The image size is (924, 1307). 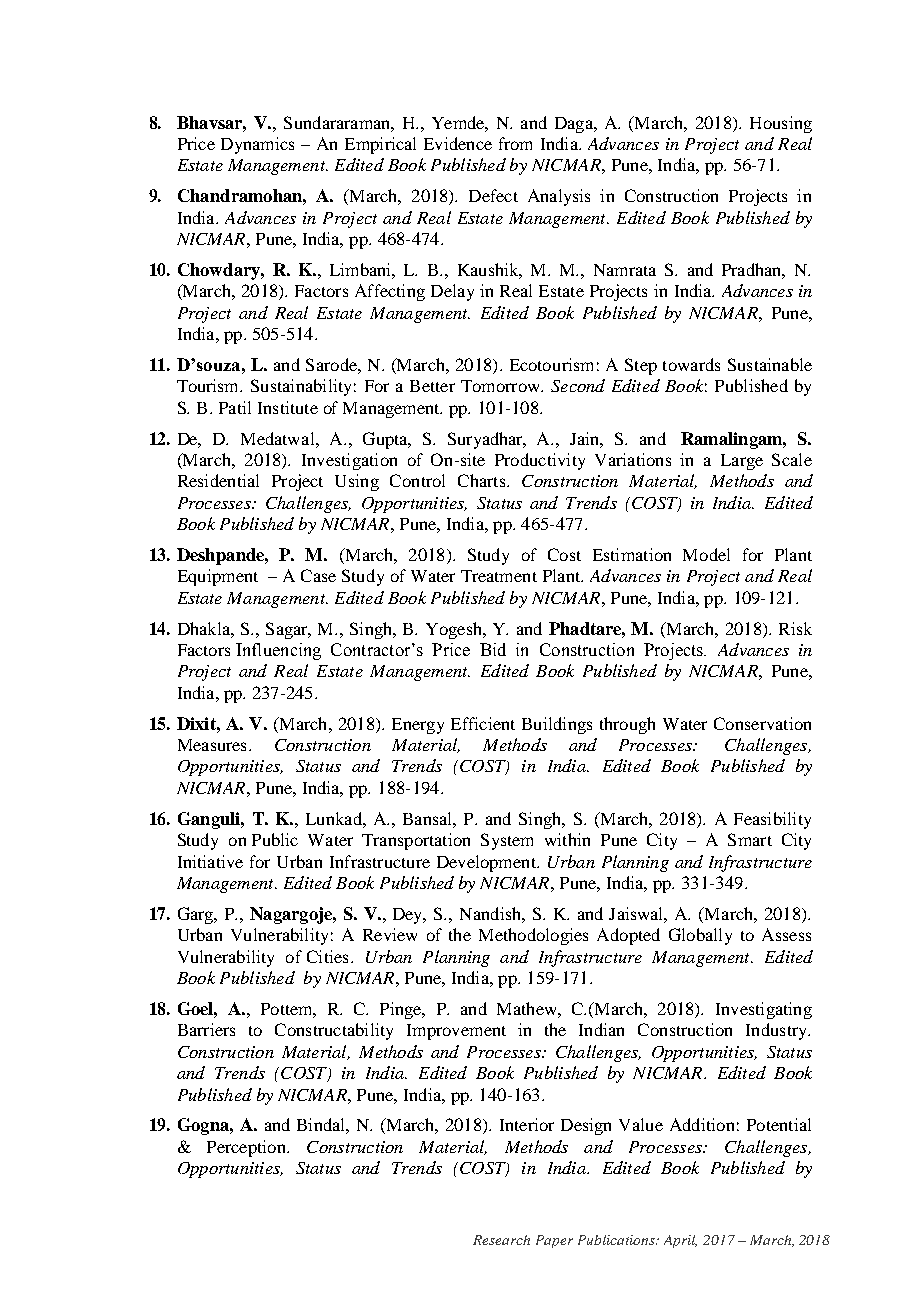 What do you see at coordinates (483, 723) in the screenshot?
I see `Efficient` at bounding box center [483, 723].
